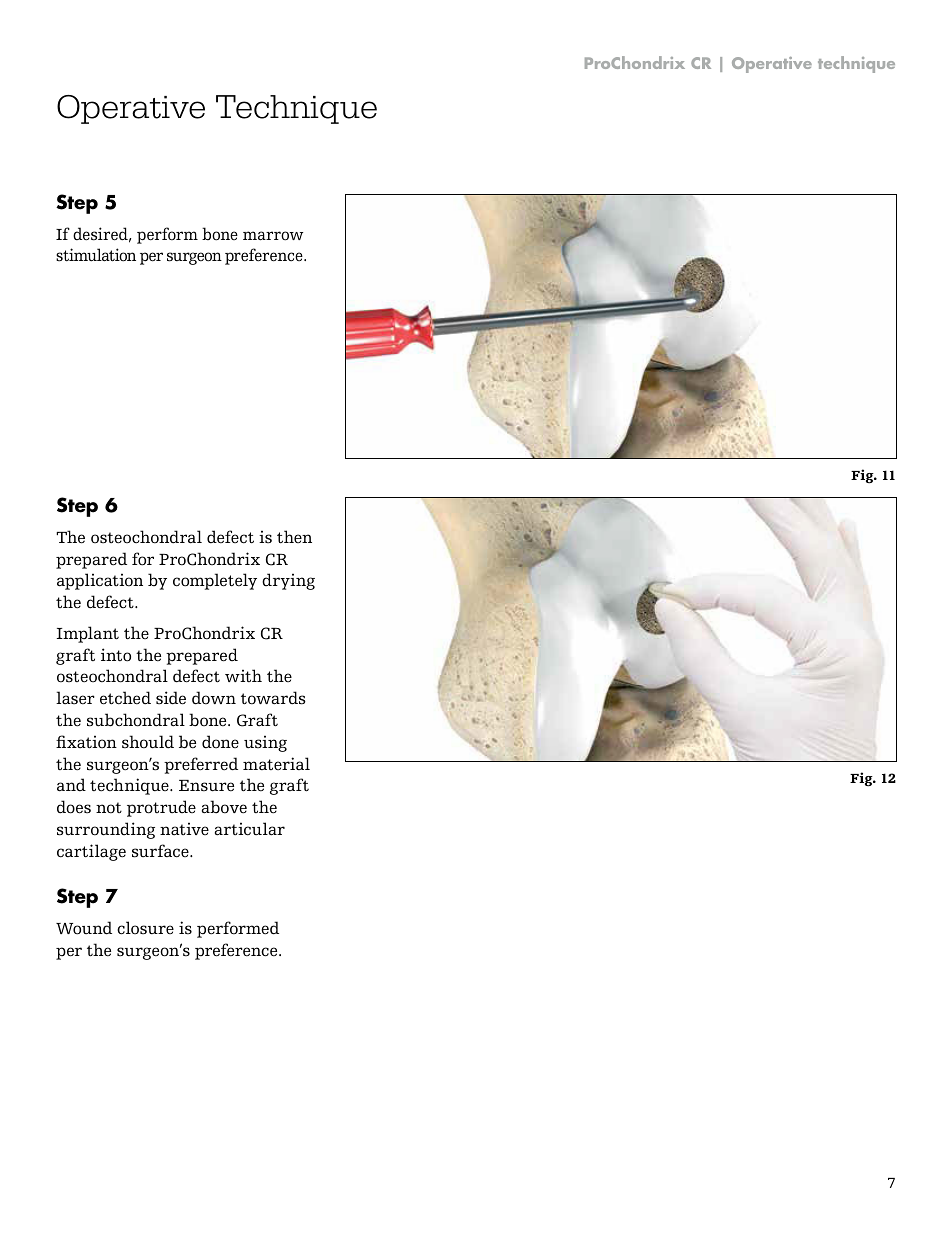  I want to click on laser, so click(75, 698).
